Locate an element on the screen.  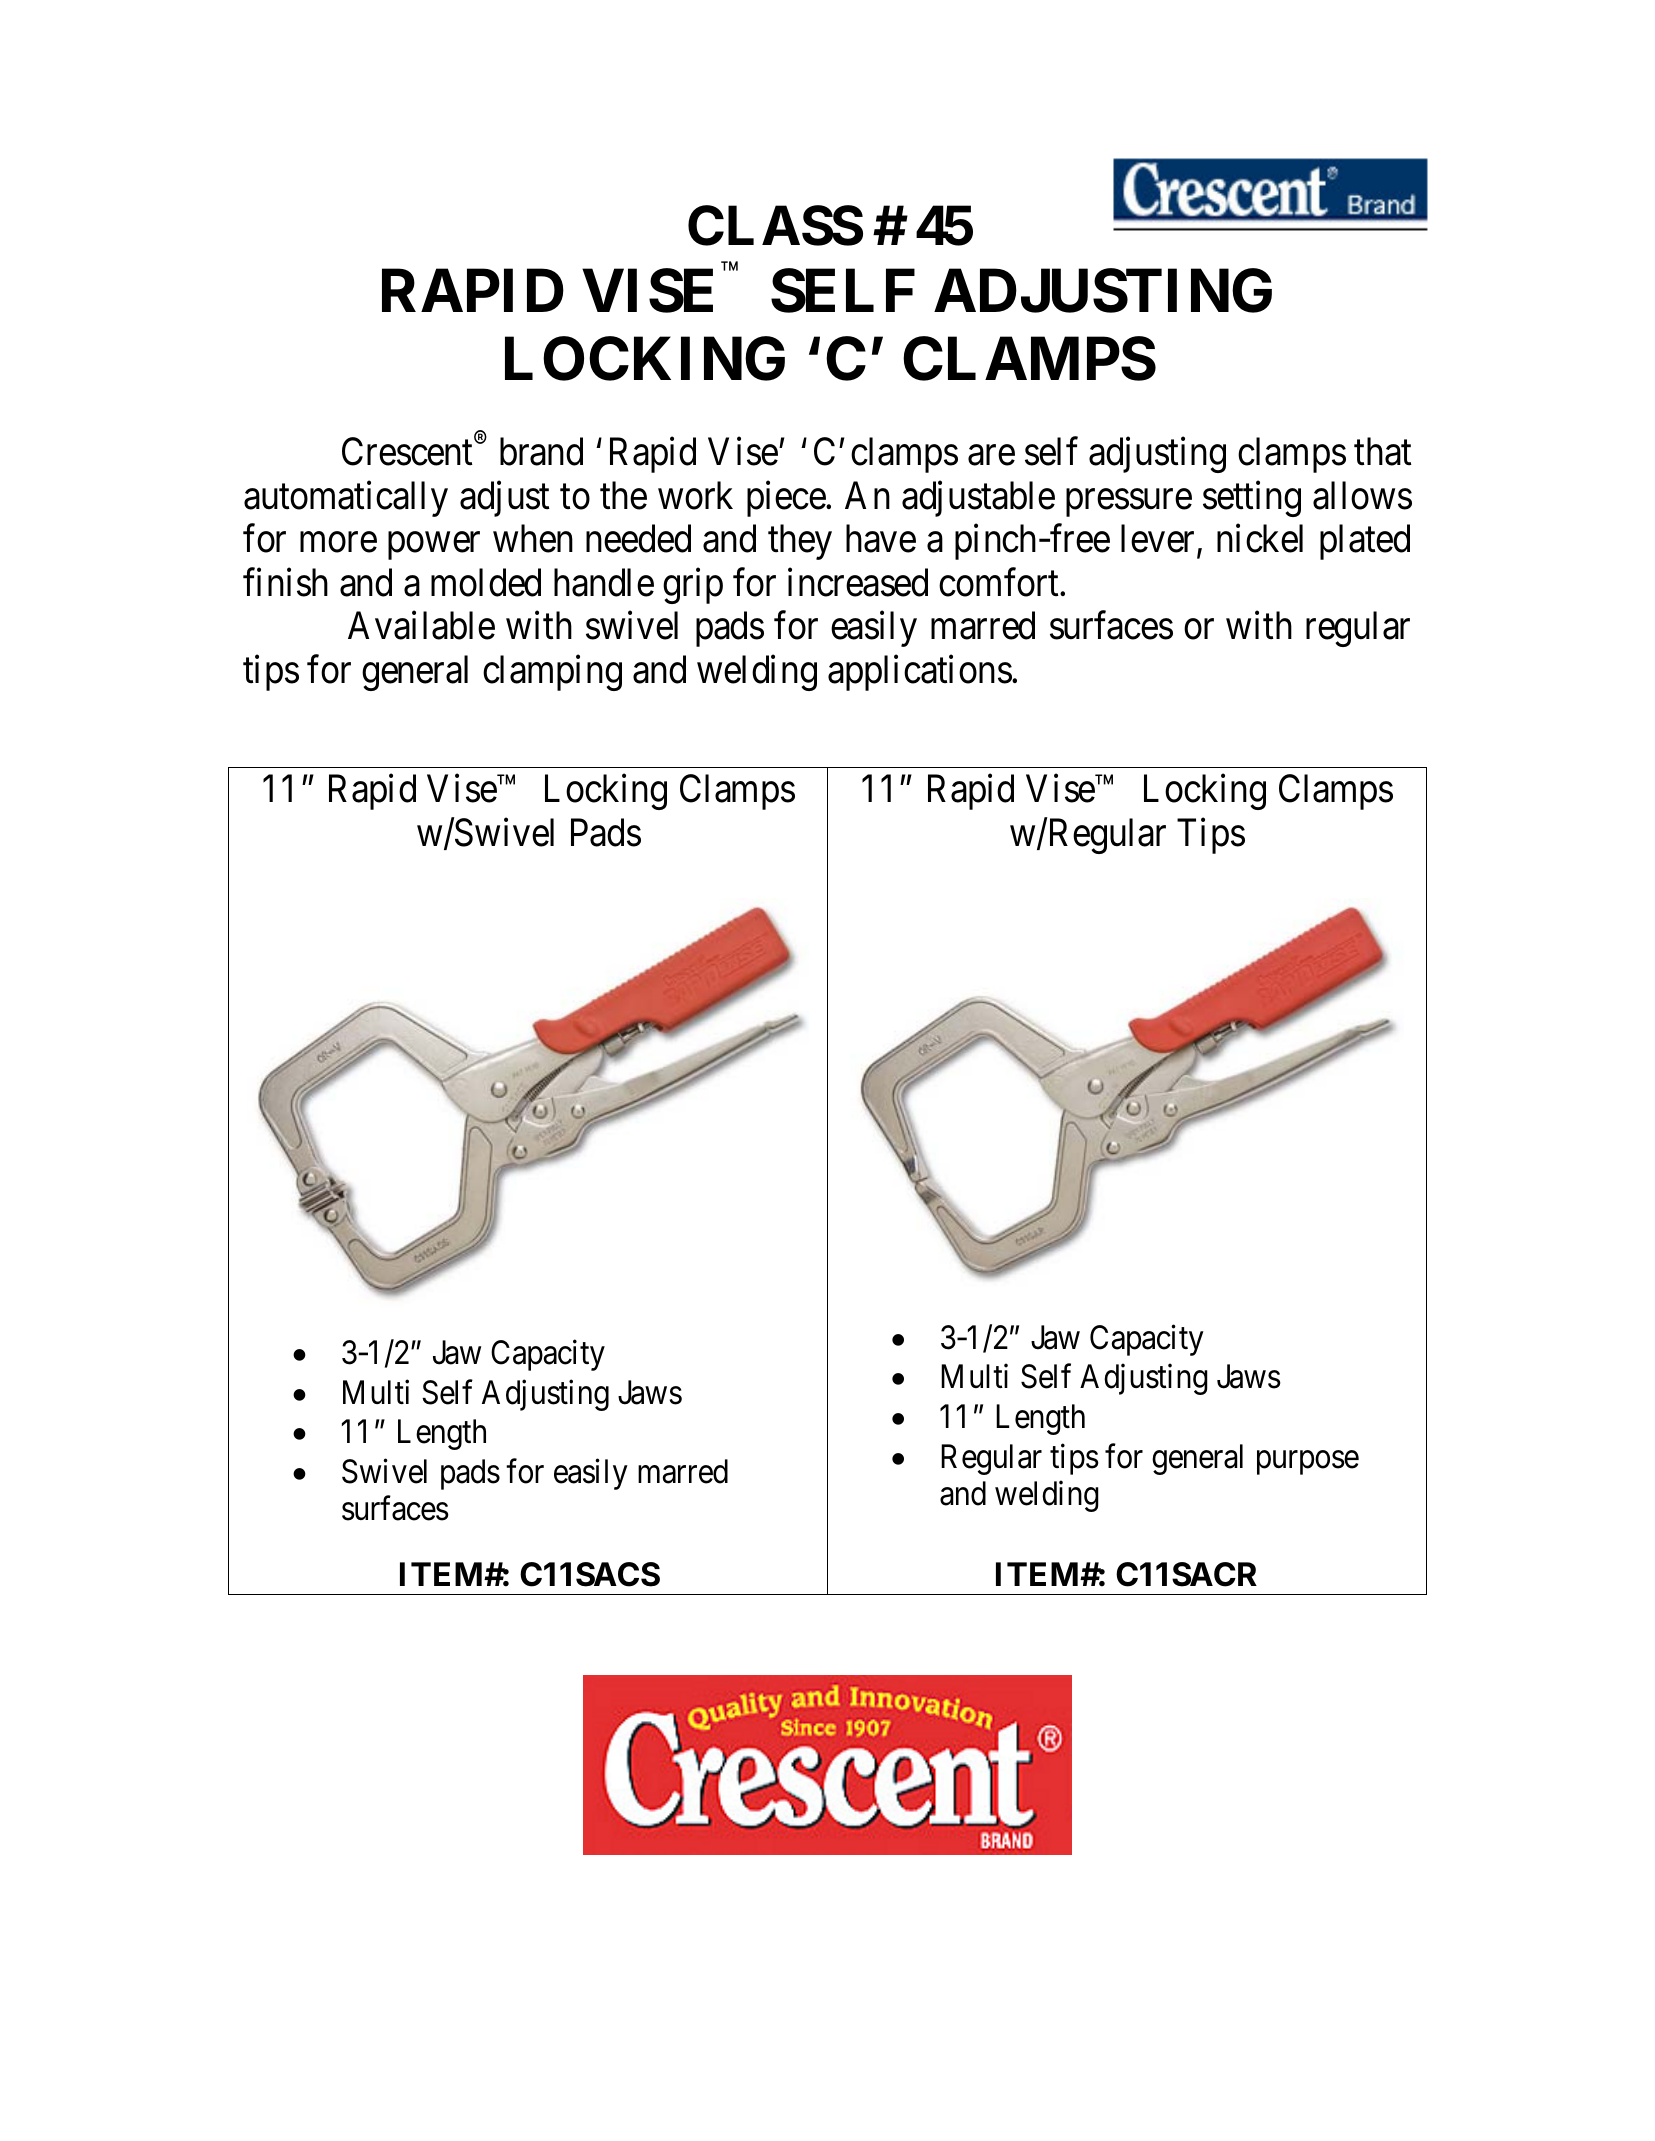
piece is located at coordinates (787, 499).
